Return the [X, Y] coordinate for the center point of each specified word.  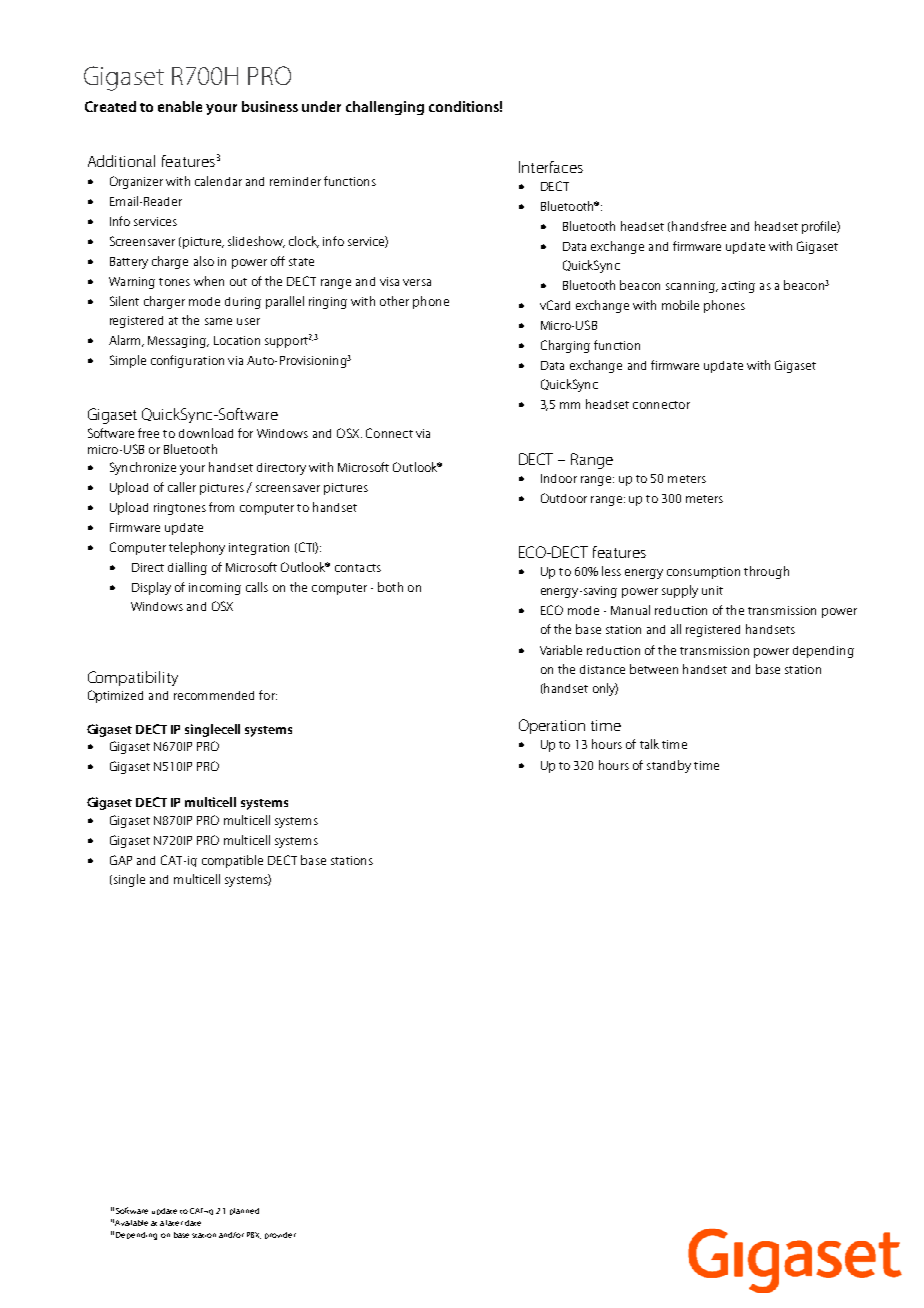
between [654, 669]
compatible [232, 861]
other [394, 301]
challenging [385, 108]
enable [180, 106]
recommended [214, 695]
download [206, 433]
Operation [552, 726]
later [174, 1223]
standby [669, 766]
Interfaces [551, 167]
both [390, 587]
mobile [680, 305]
